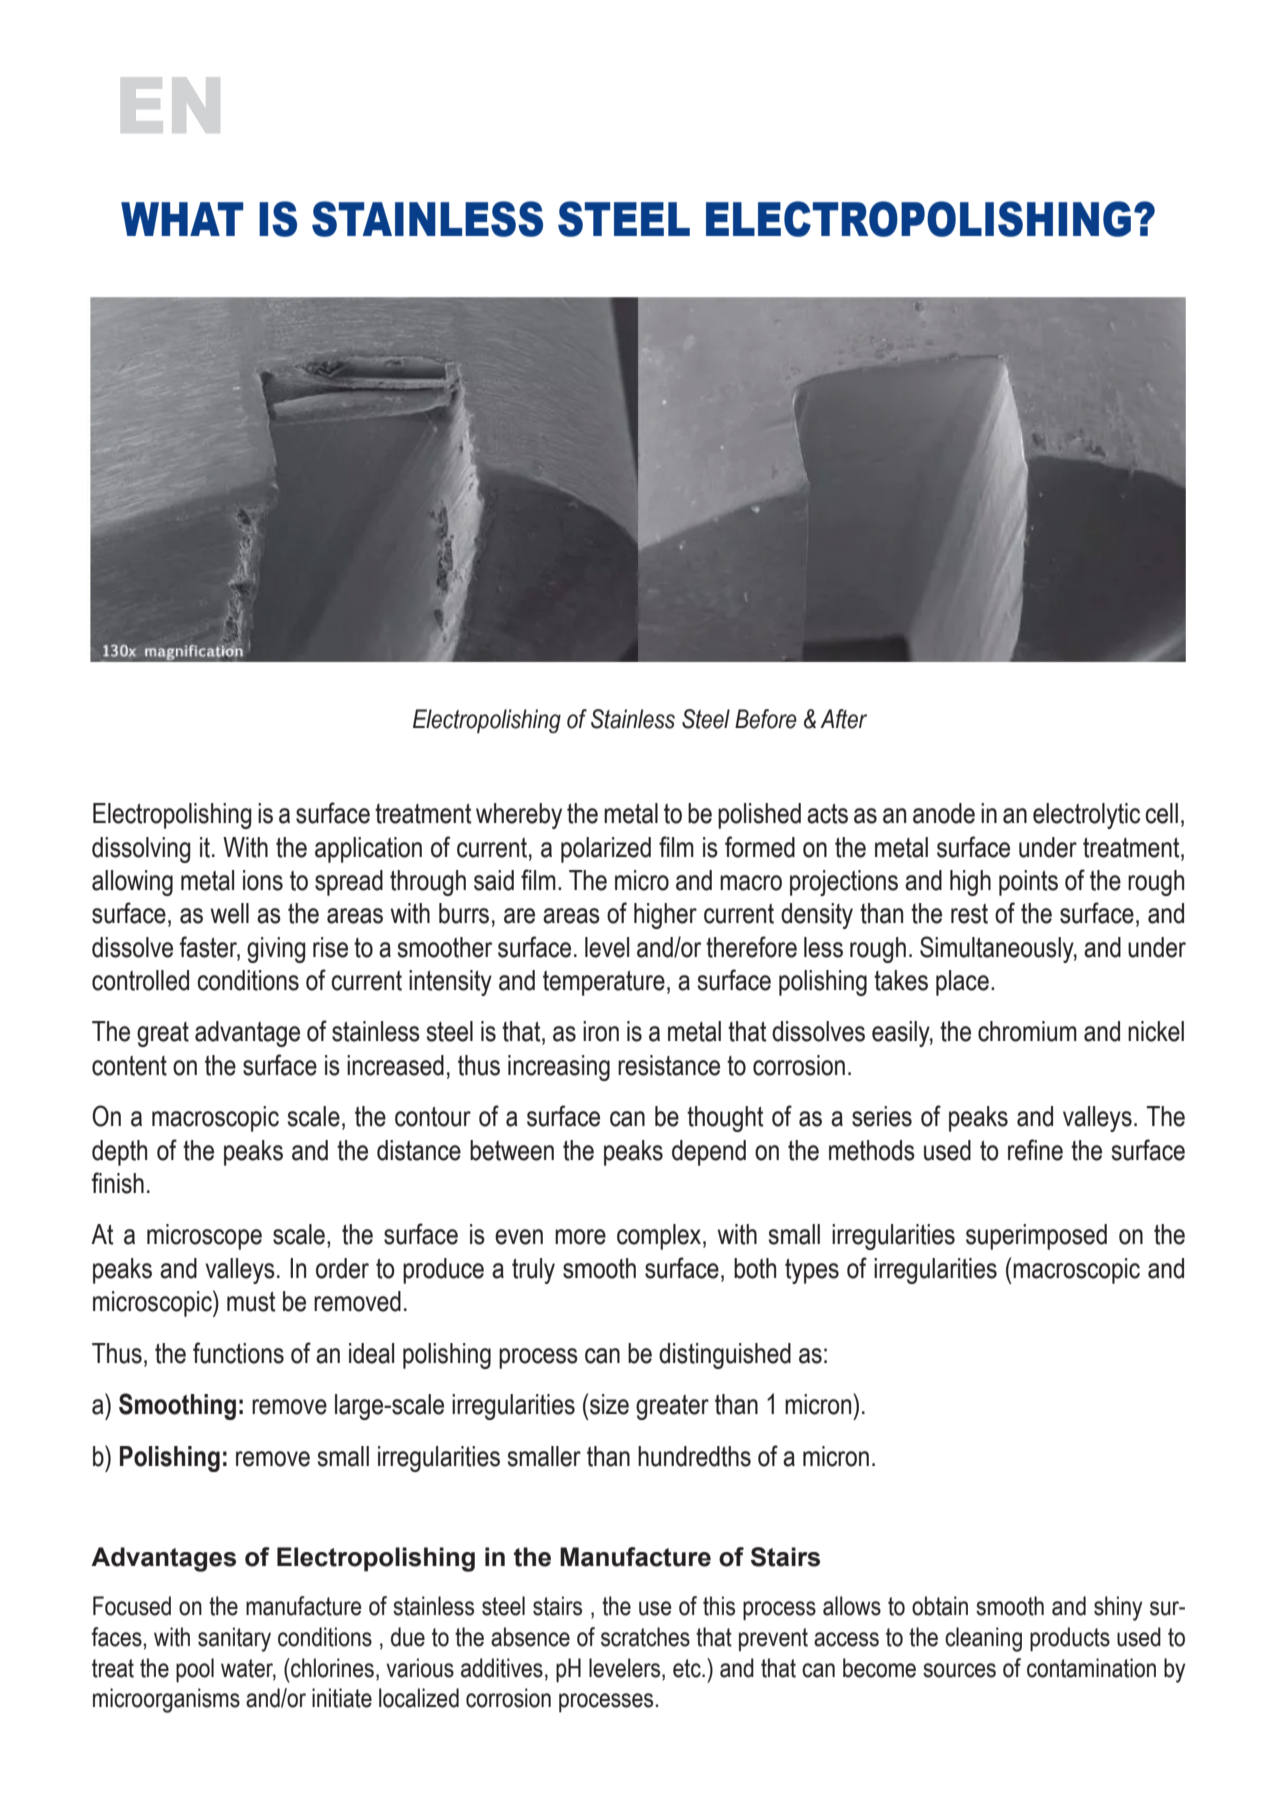  What do you see at coordinates (234, 1639) in the screenshot?
I see `sanitary` at bounding box center [234, 1639].
